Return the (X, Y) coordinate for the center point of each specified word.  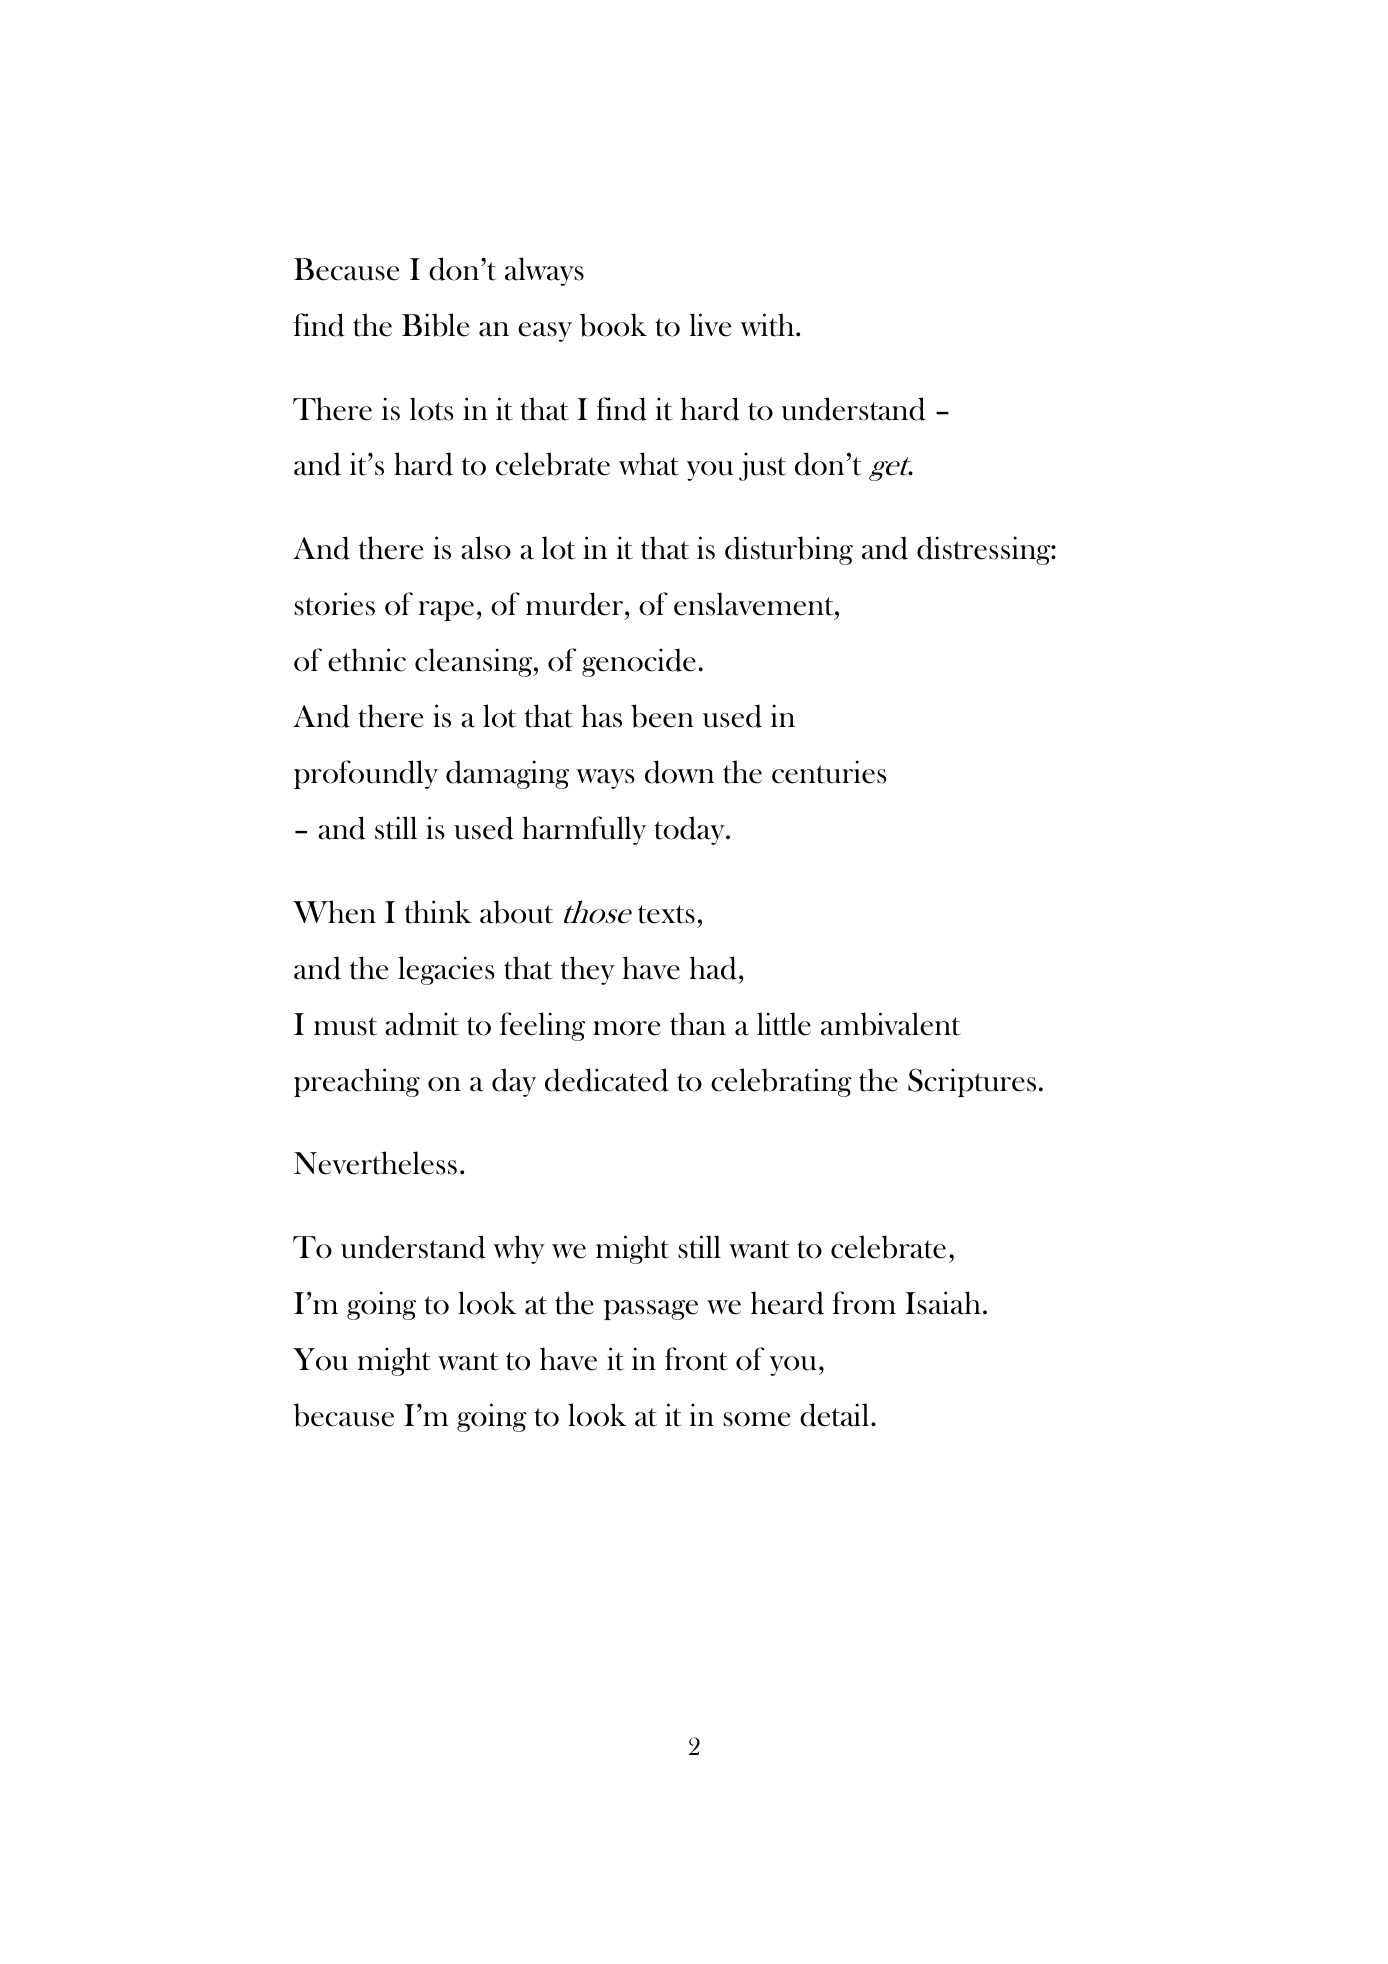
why (519, 1249)
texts (666, 914)
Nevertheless (375, 1163)
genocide (639, 662)
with (768, 325)
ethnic (367, 660)
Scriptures (972, 1082)
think (438, 912)
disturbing (789, 550)
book (613, 325)
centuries (829, 772)
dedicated (607, 1080)
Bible (435, 325)
